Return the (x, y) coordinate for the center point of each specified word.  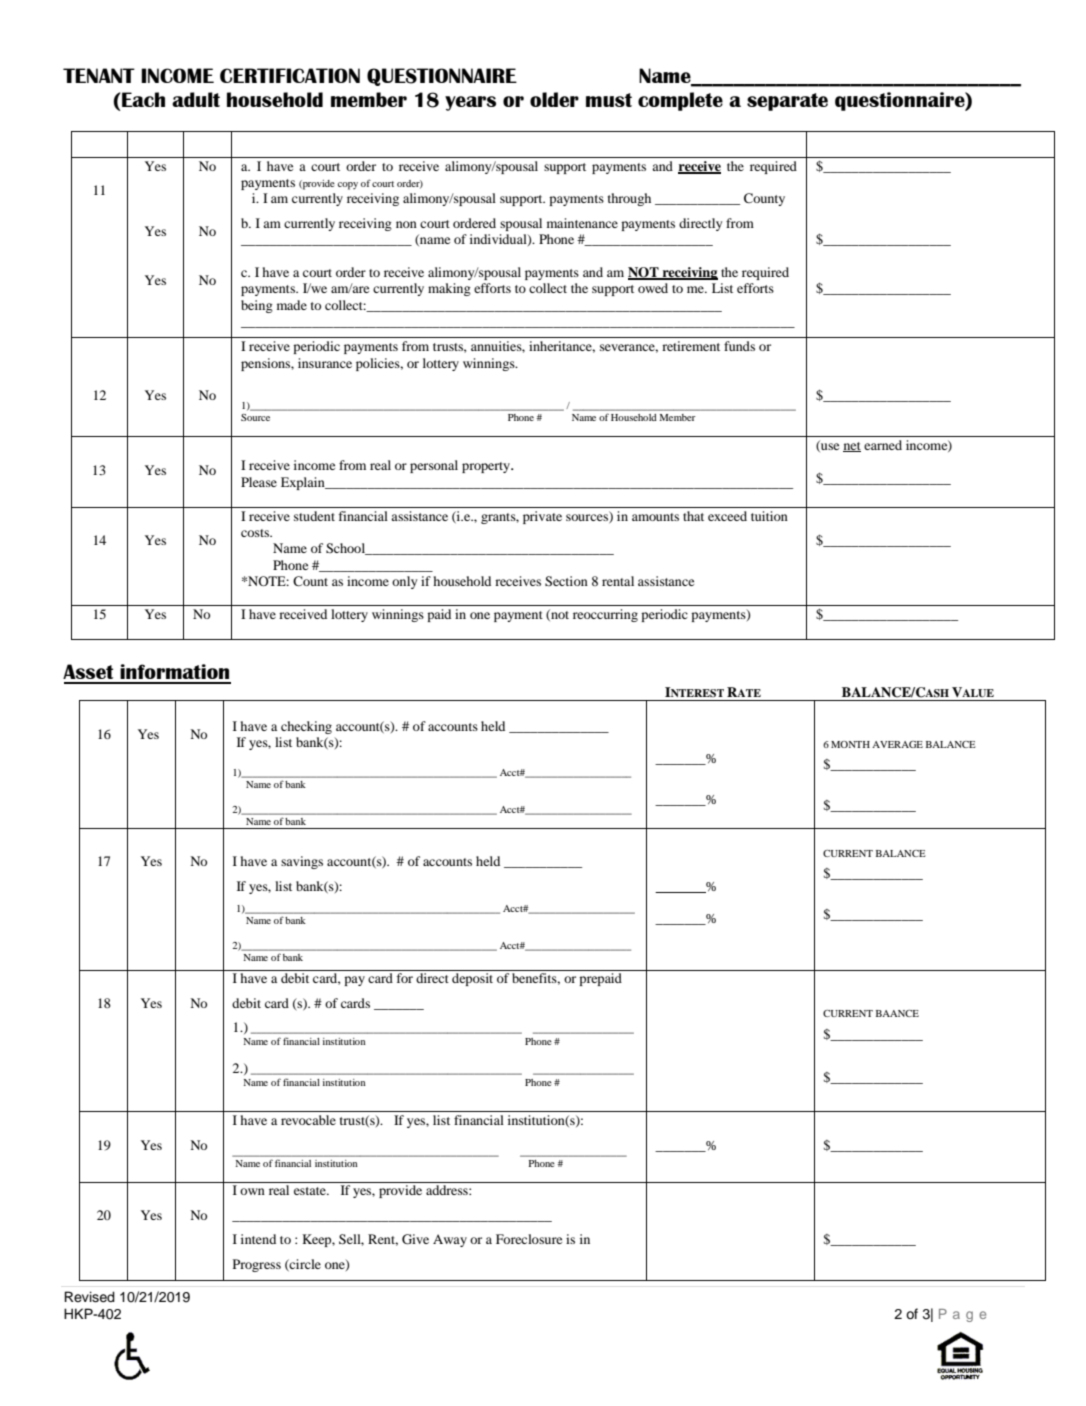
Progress (257, 1265)
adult (196, 99)
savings (302, 862)
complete (680, 101)
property (487, 467)
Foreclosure (529, 1239)
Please (259, 482)
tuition (769, 516)
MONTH (850, 744)
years (470, 103)
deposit (472, 979)
